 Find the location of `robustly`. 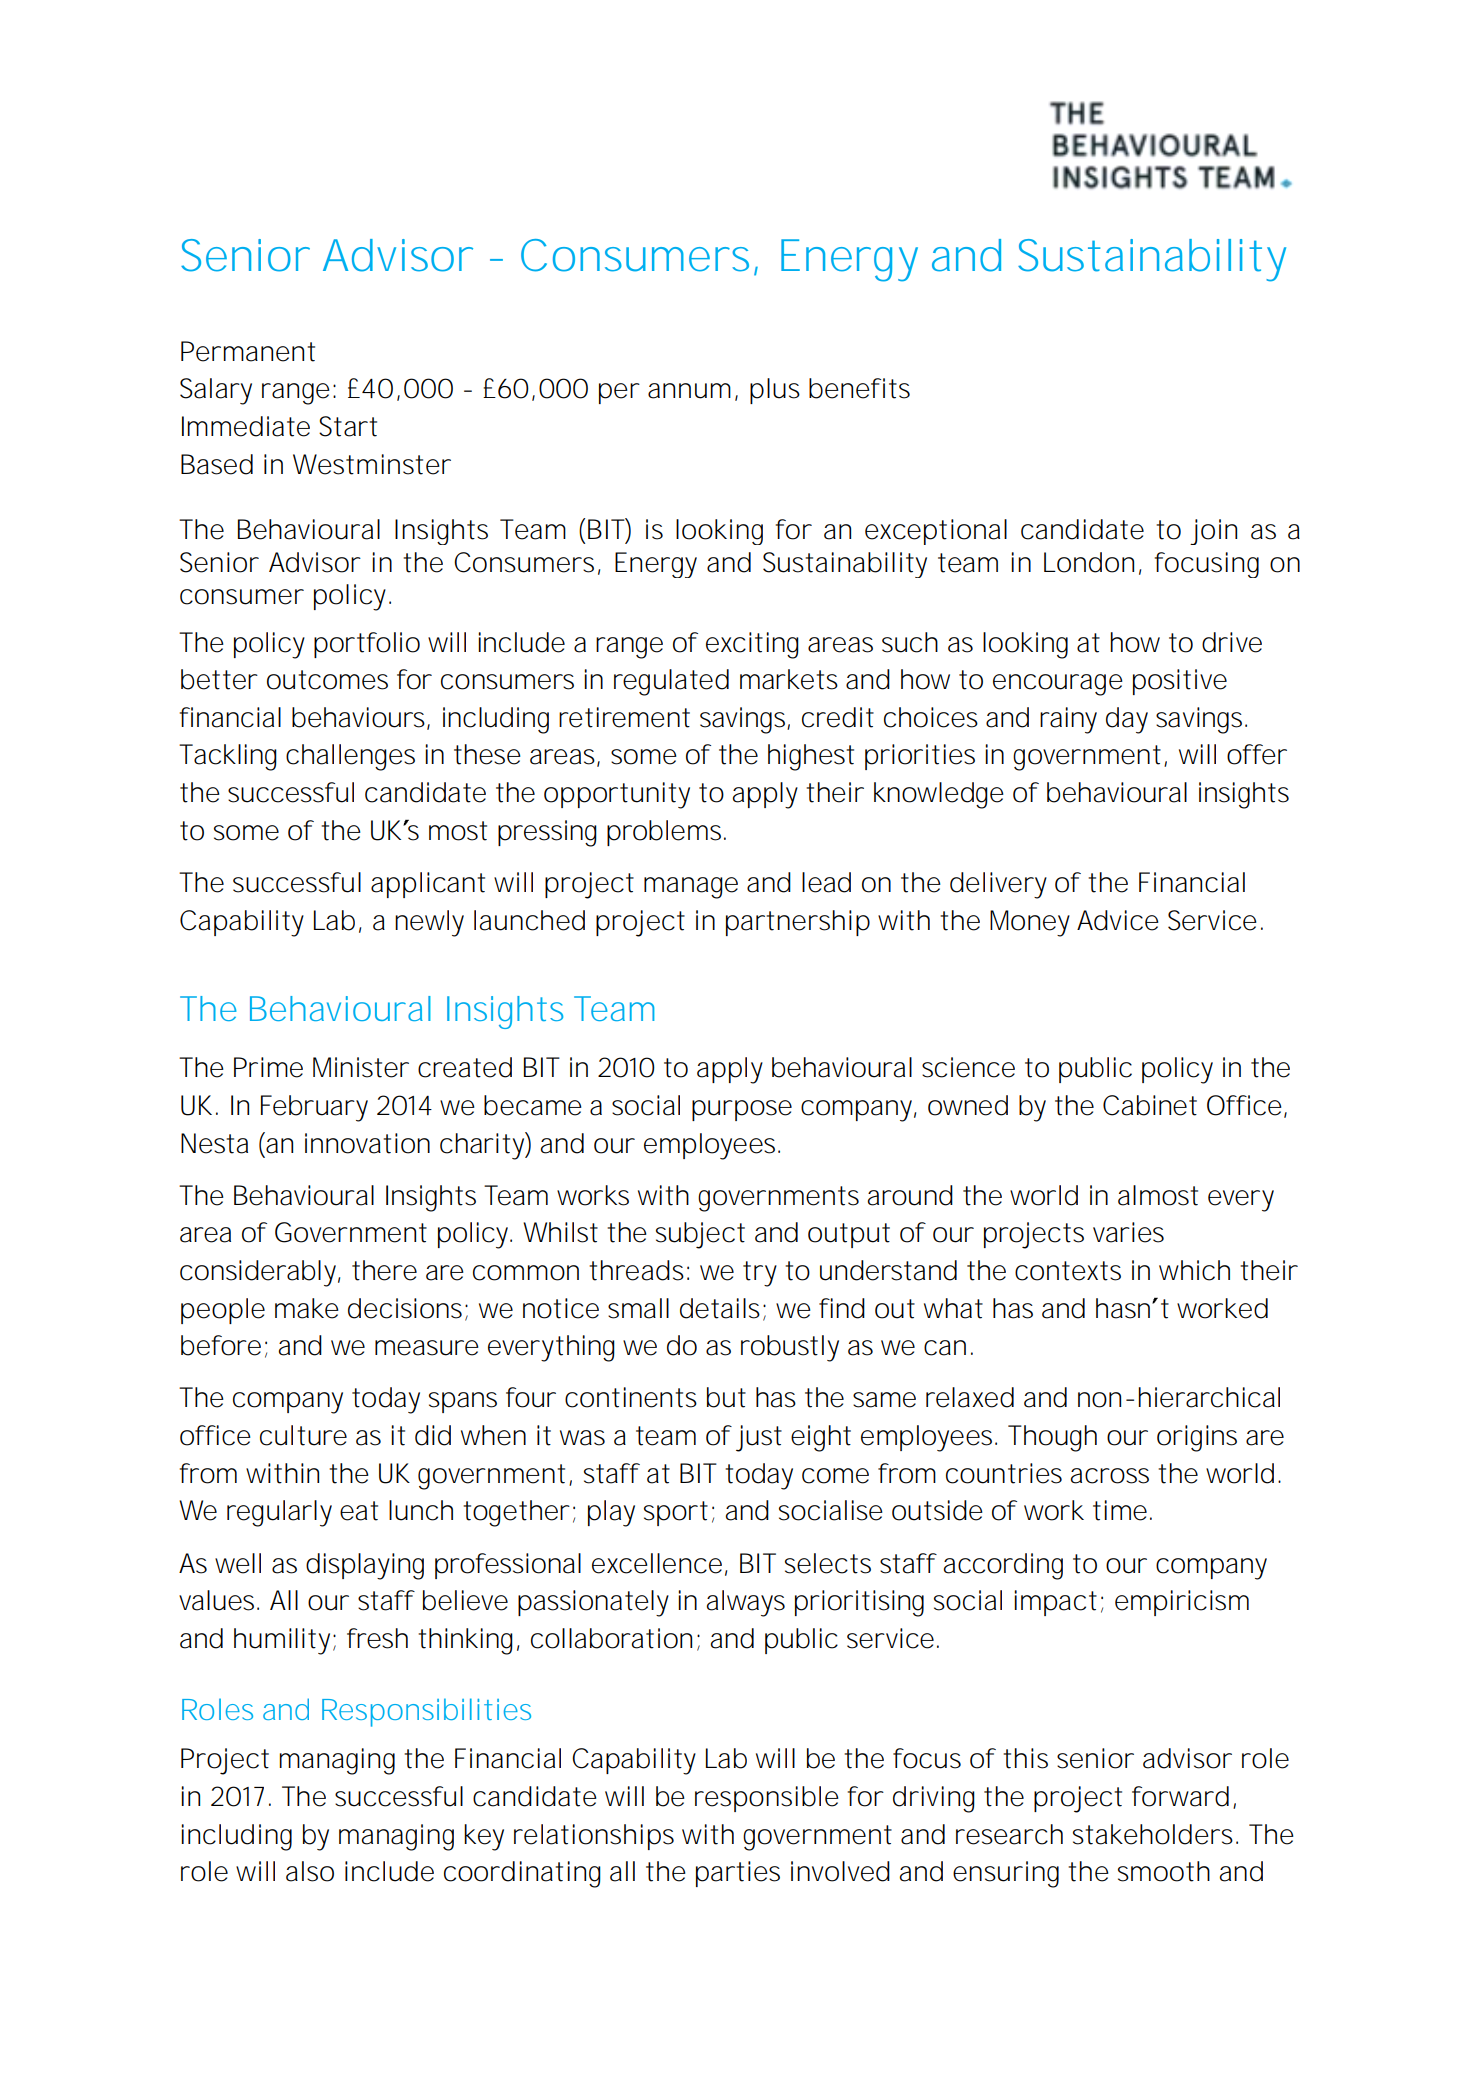

robustly is located at coordinates (790, 1348).
